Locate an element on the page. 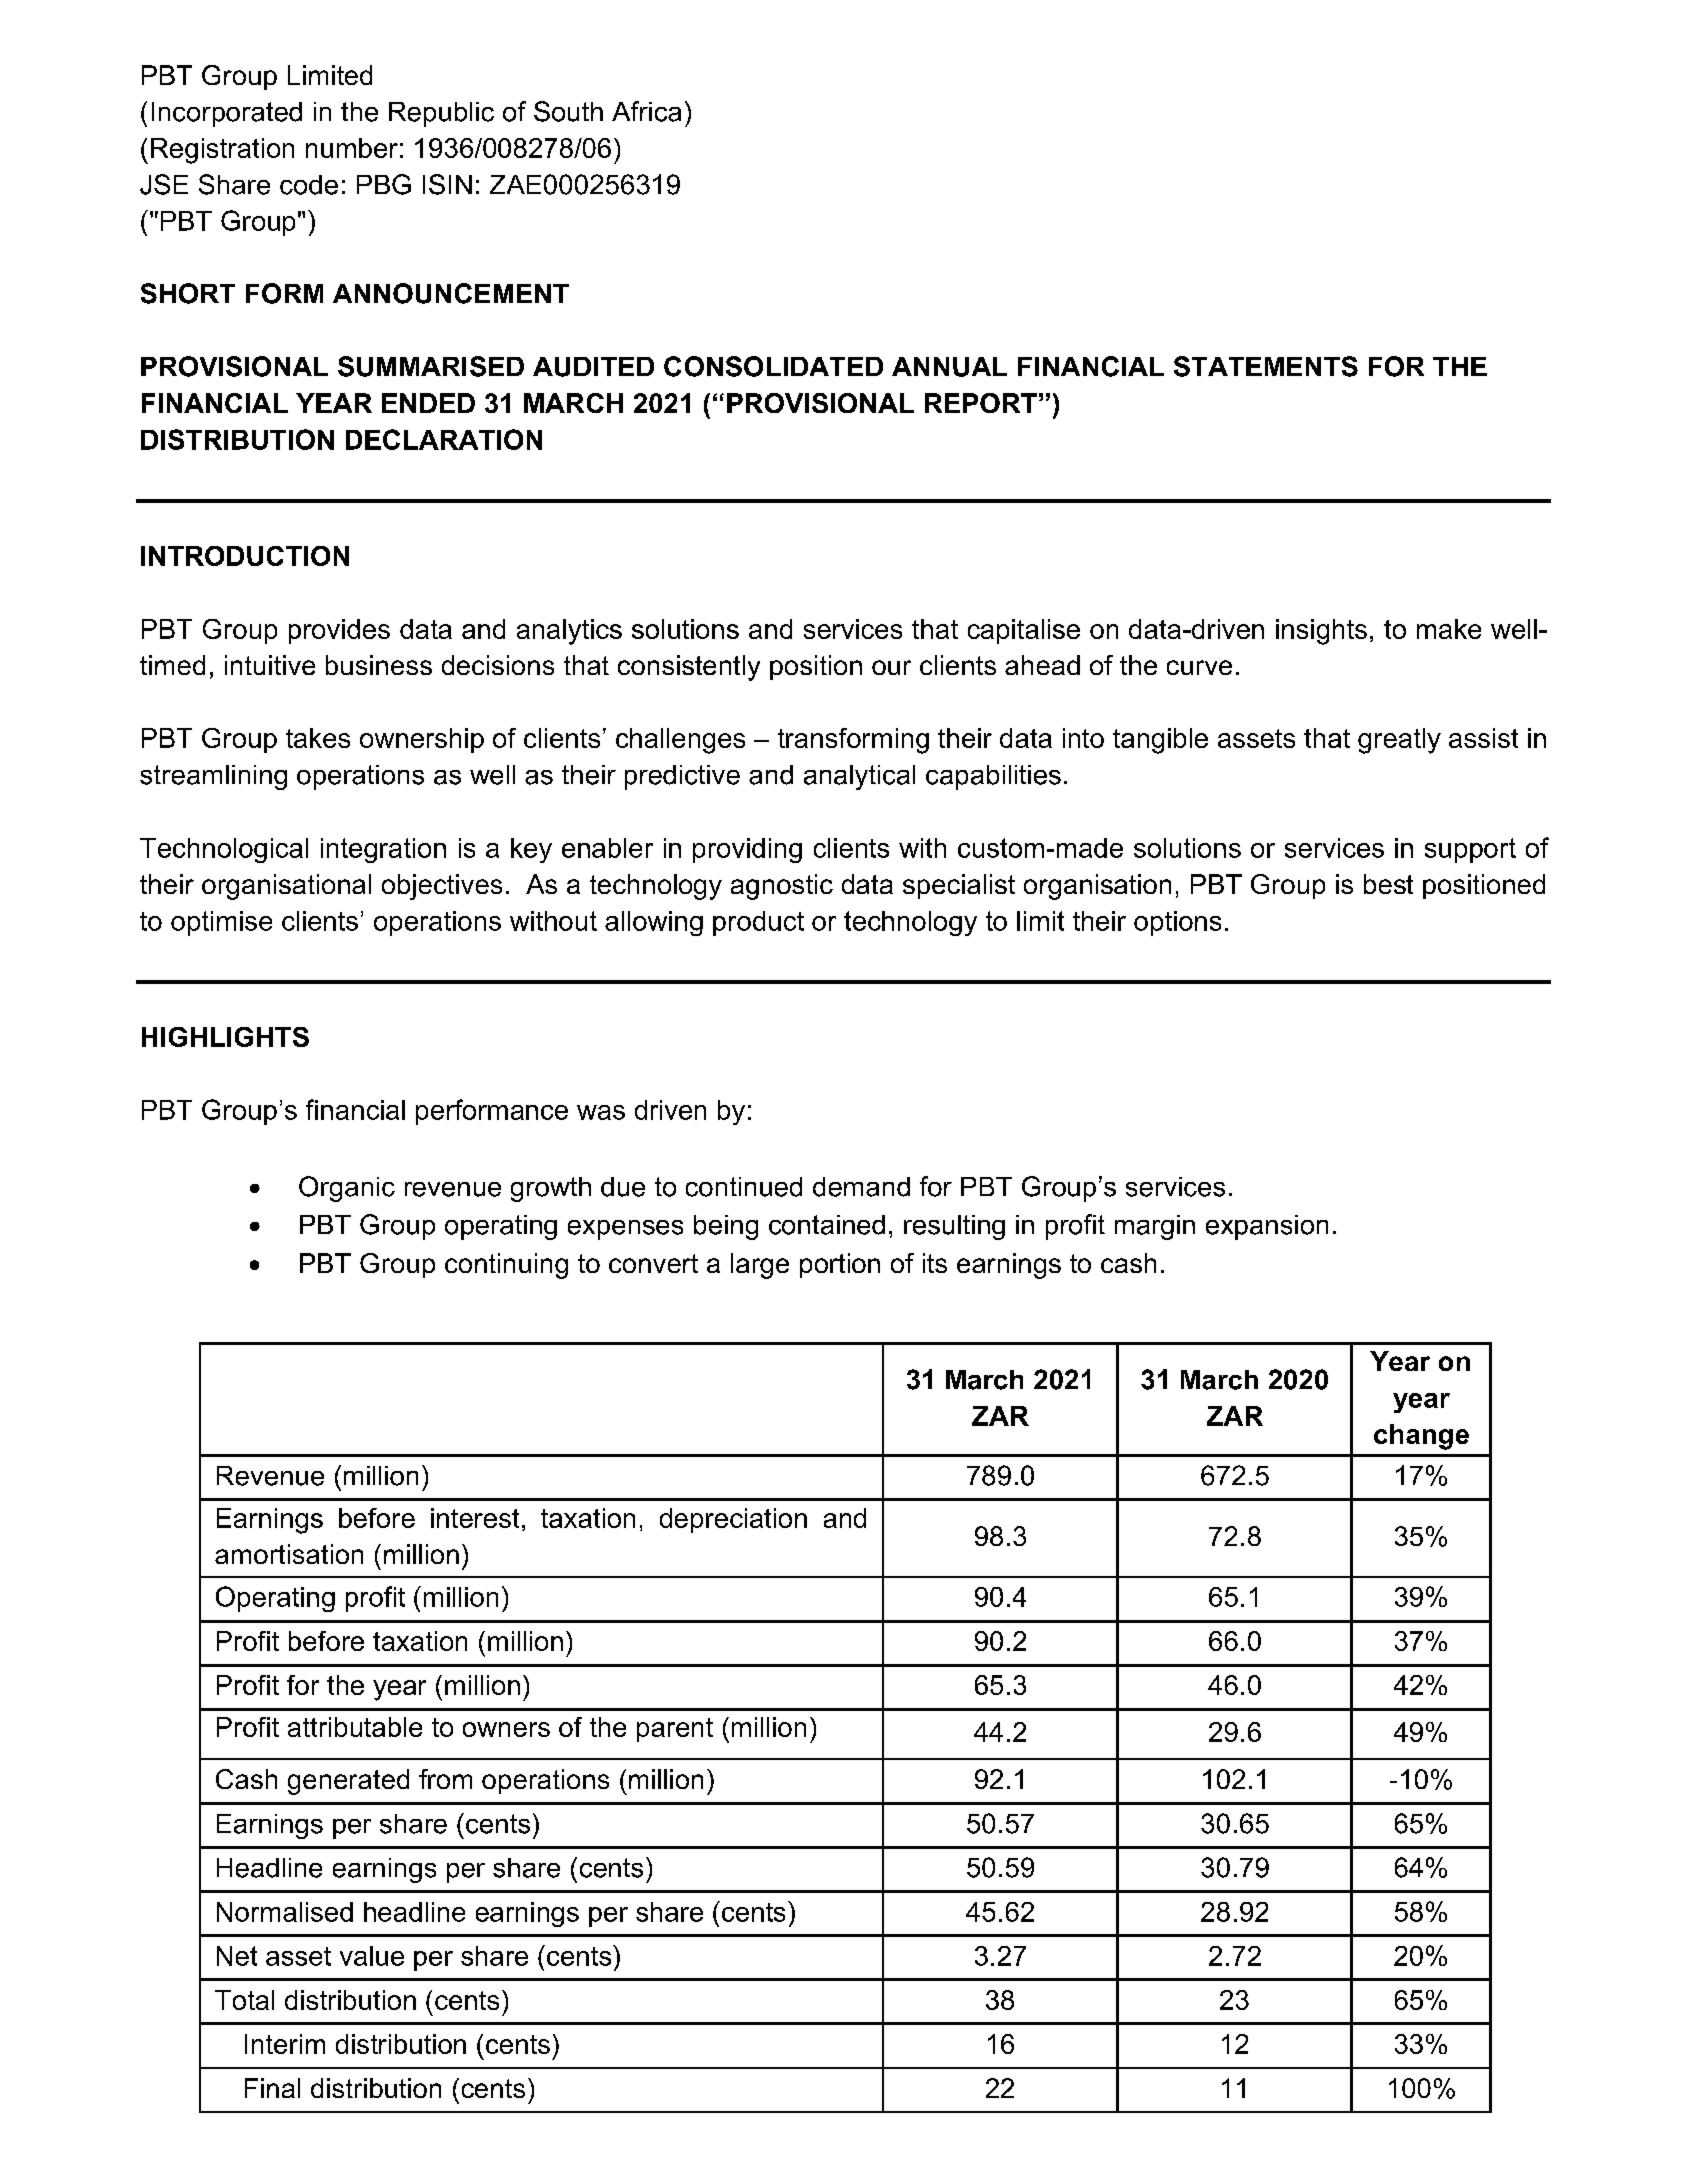 This page has width=1688, height=2184. code is located at coordinates (309, 185).
